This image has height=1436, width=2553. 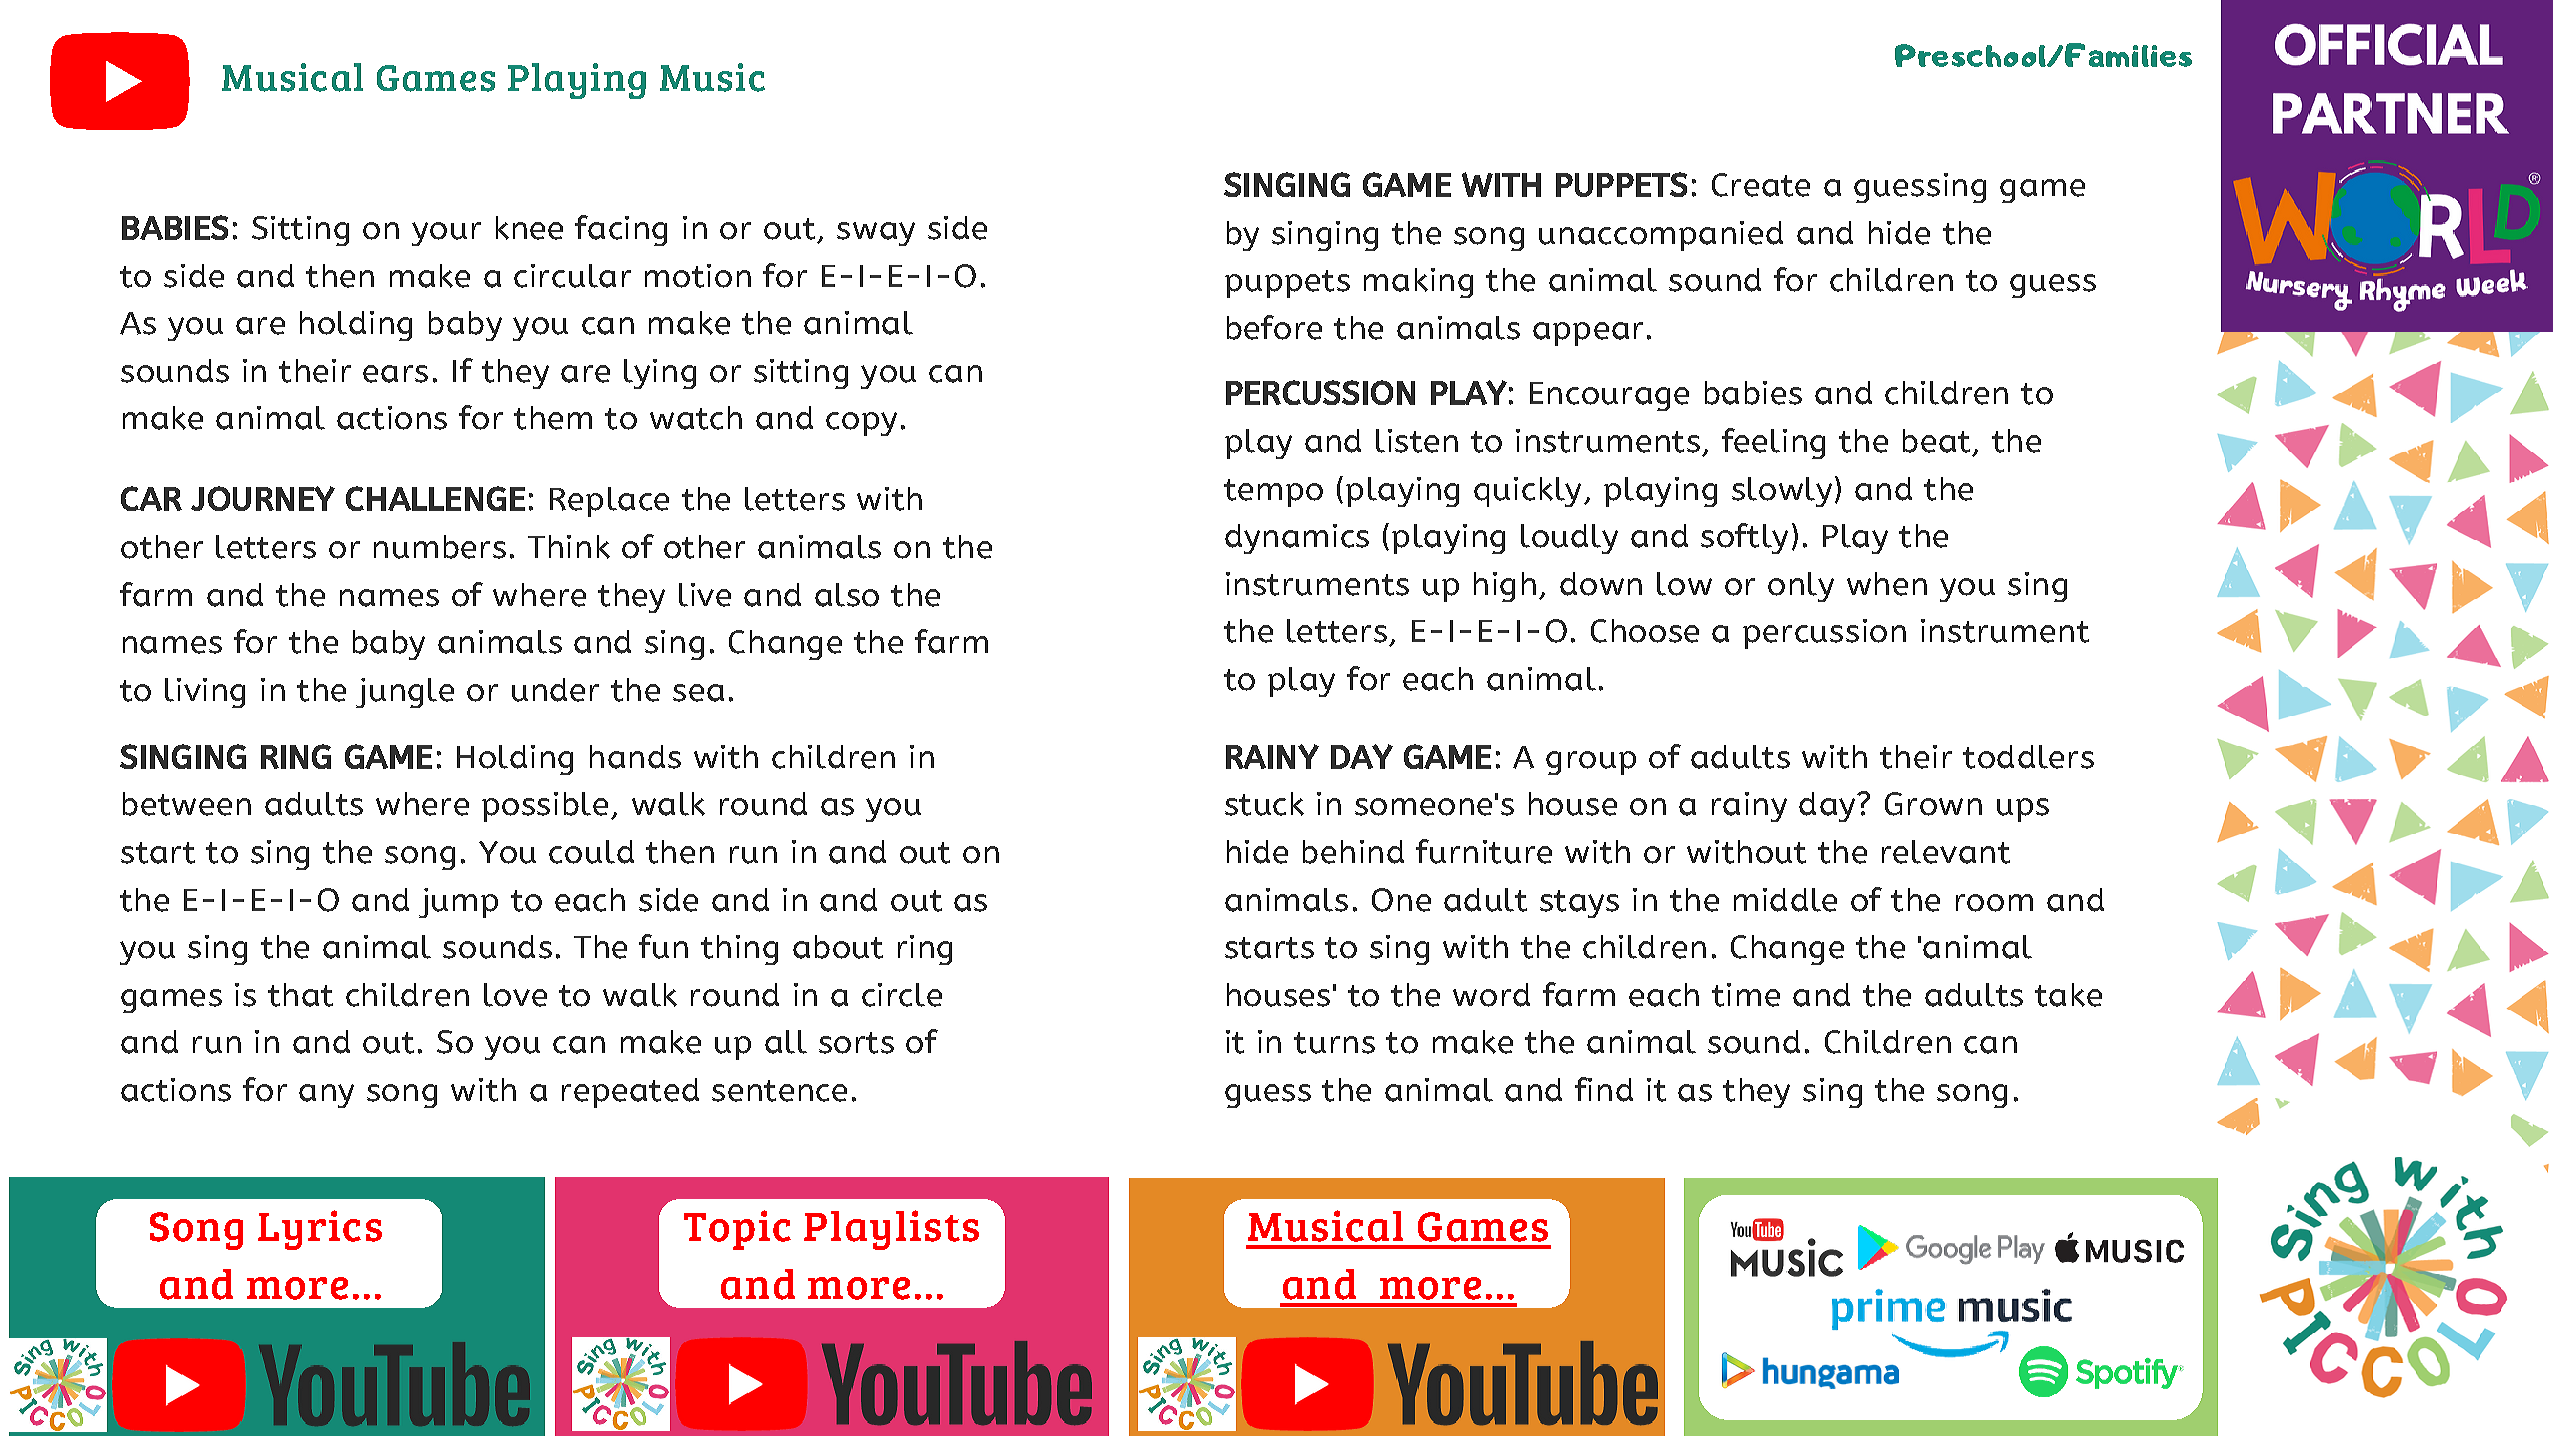 What do you see at coordinates (320, 1230) in the image?
I see `Lyrics` at bounding box center [320, 1230].
